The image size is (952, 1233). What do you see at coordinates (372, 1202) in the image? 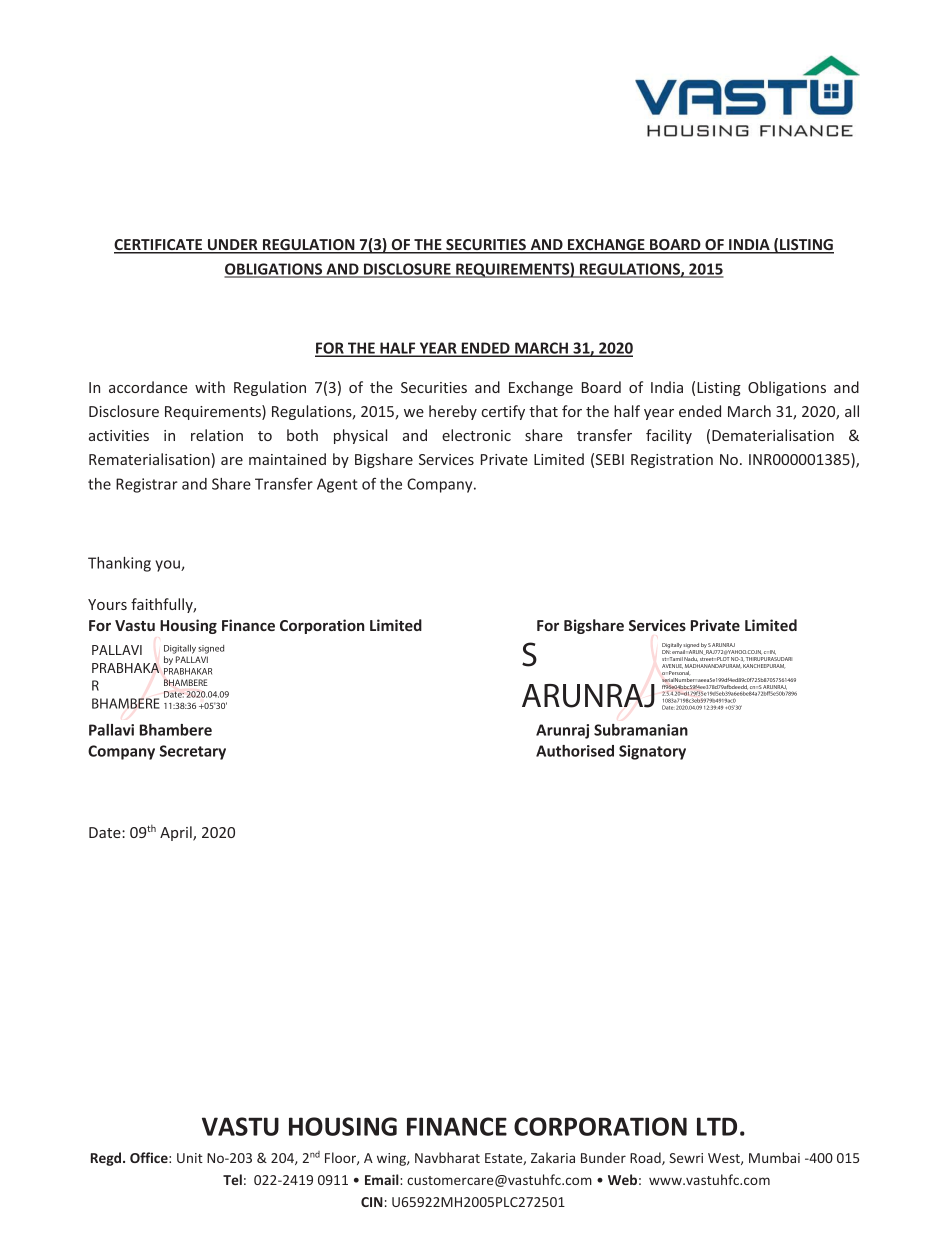
I see `CIN` at bounding box center [372, 1202].
